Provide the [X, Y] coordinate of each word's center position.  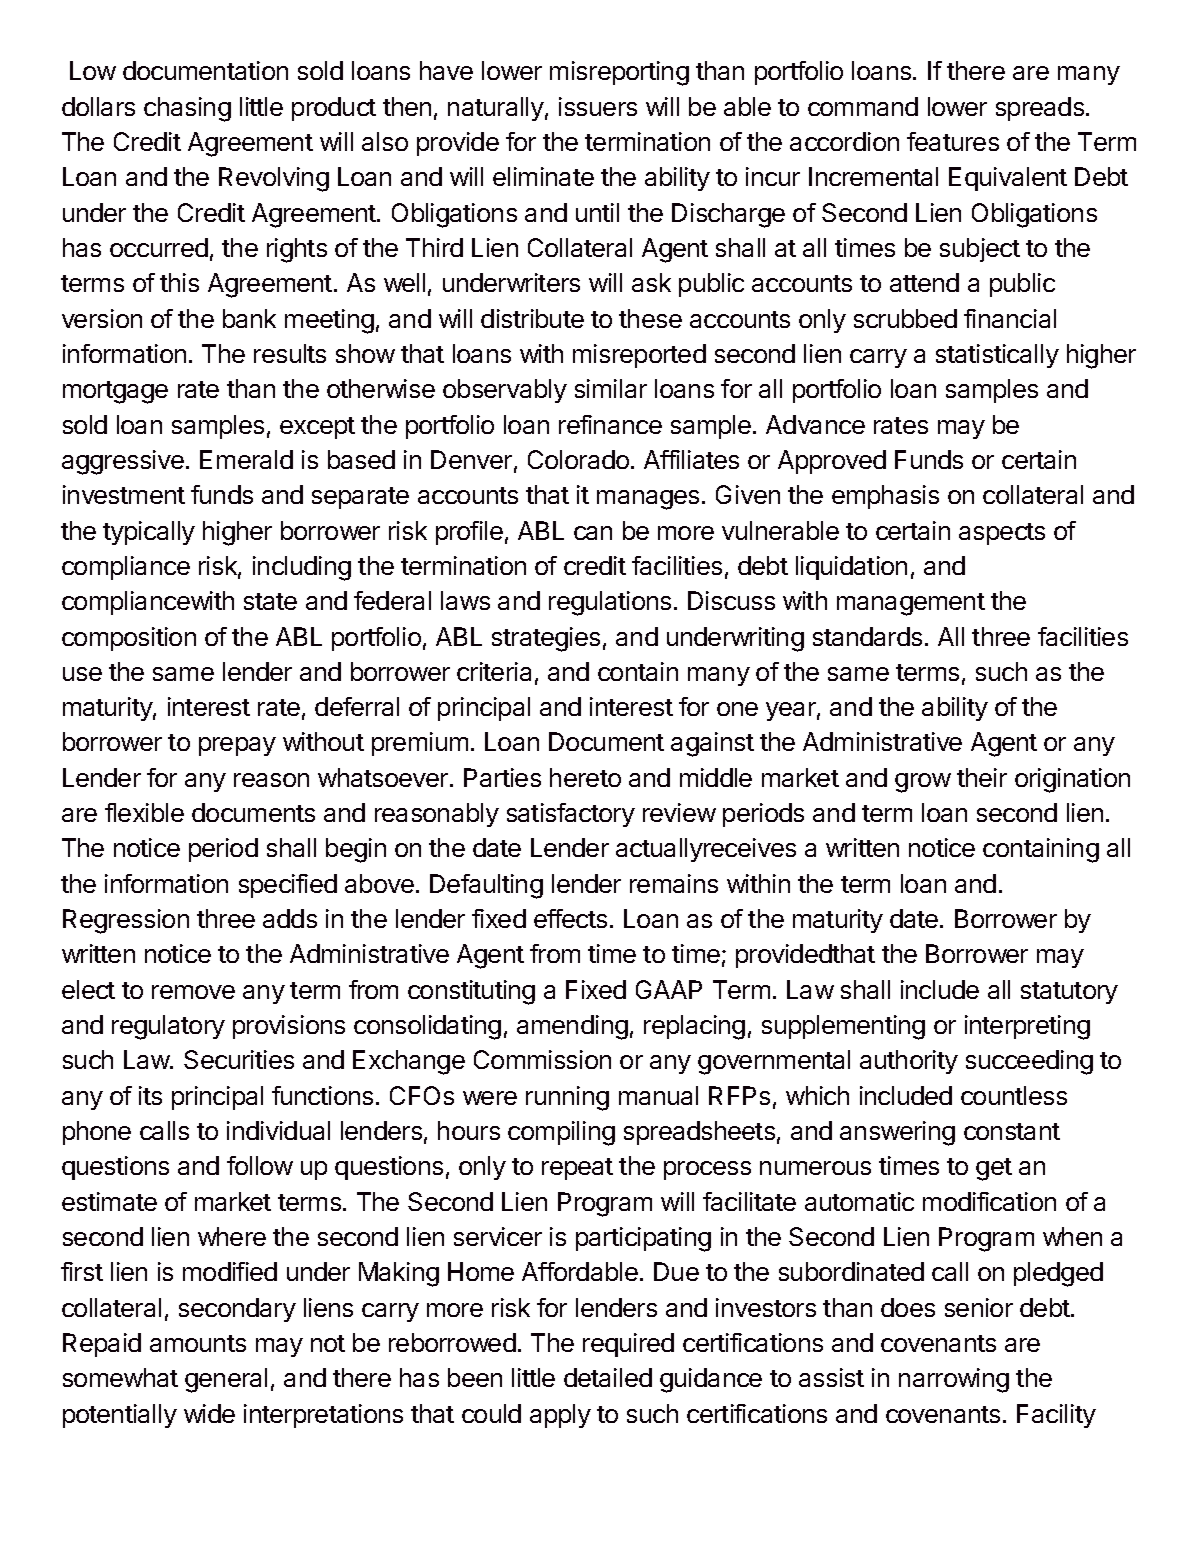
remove [193, 992]
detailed [608, 1377]
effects [570, 918]
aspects [1002, 534]
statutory [1069, 993]
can [593, 533]
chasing [187, 109]
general [226, 1380]
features [953, 141]
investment [124, 494]
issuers [598, 106]
